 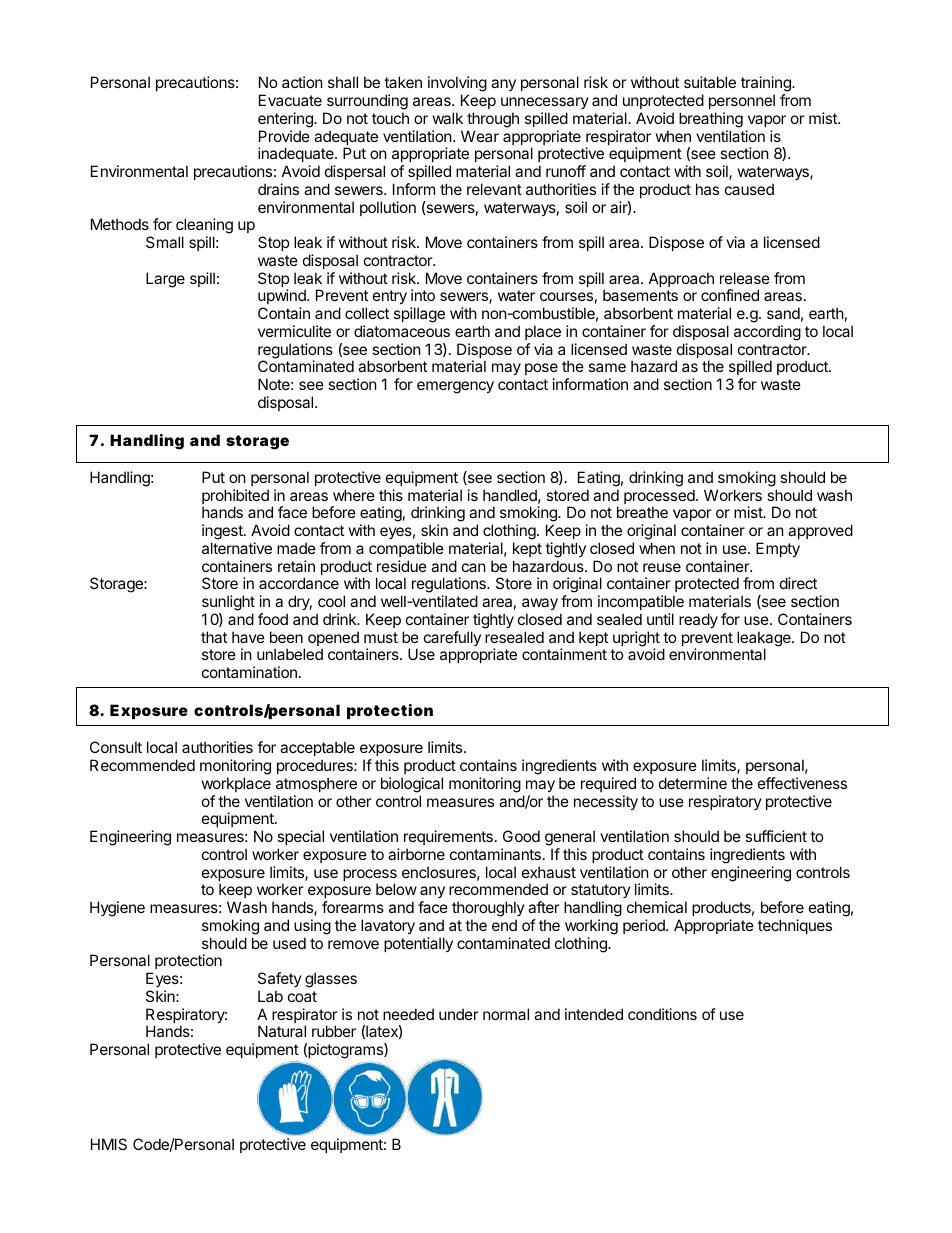 What do you see at coordinates (237, 548) in the screenshot?
I see `alternative` at bounding box center [237, 548].
